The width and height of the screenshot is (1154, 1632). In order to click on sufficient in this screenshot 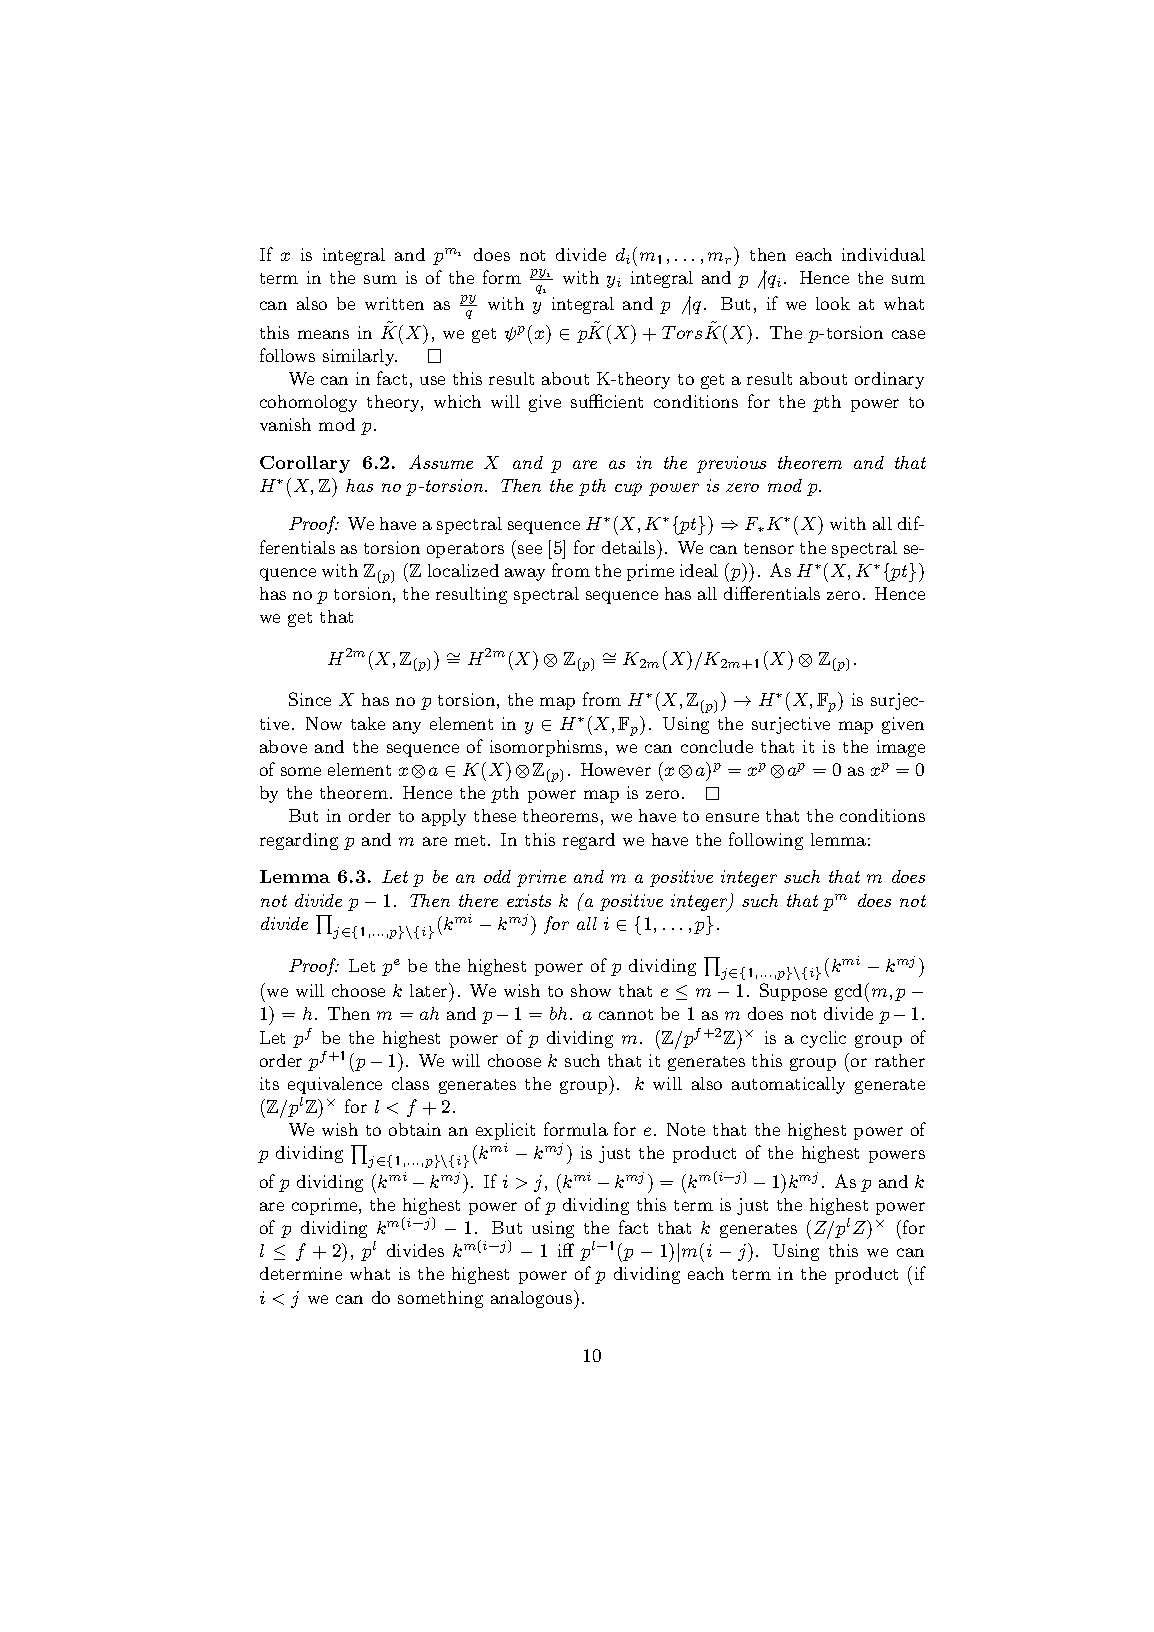, I will do `click(607, 401)`.
